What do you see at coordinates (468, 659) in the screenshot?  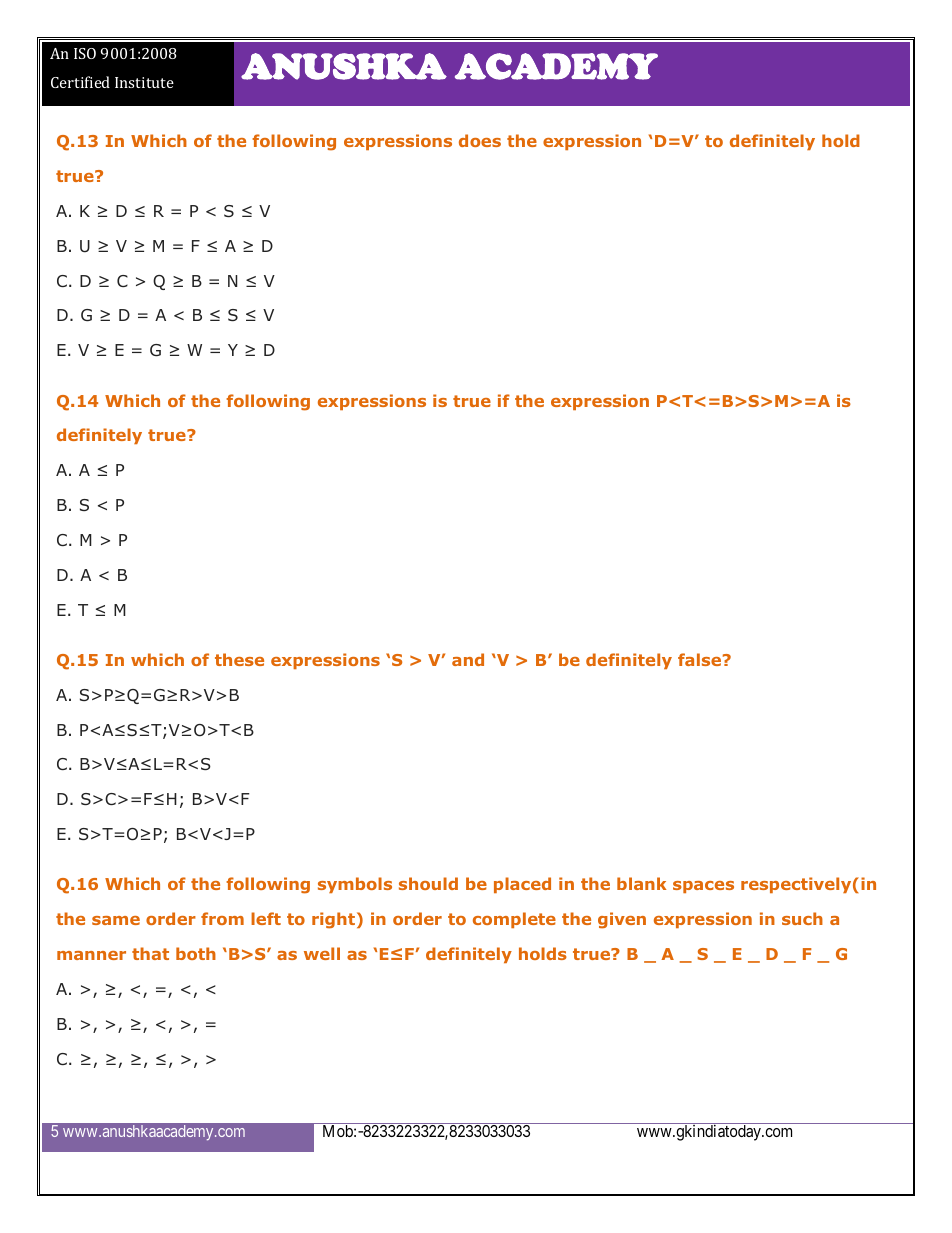 I see `and` at bounding box center [468, 659].
